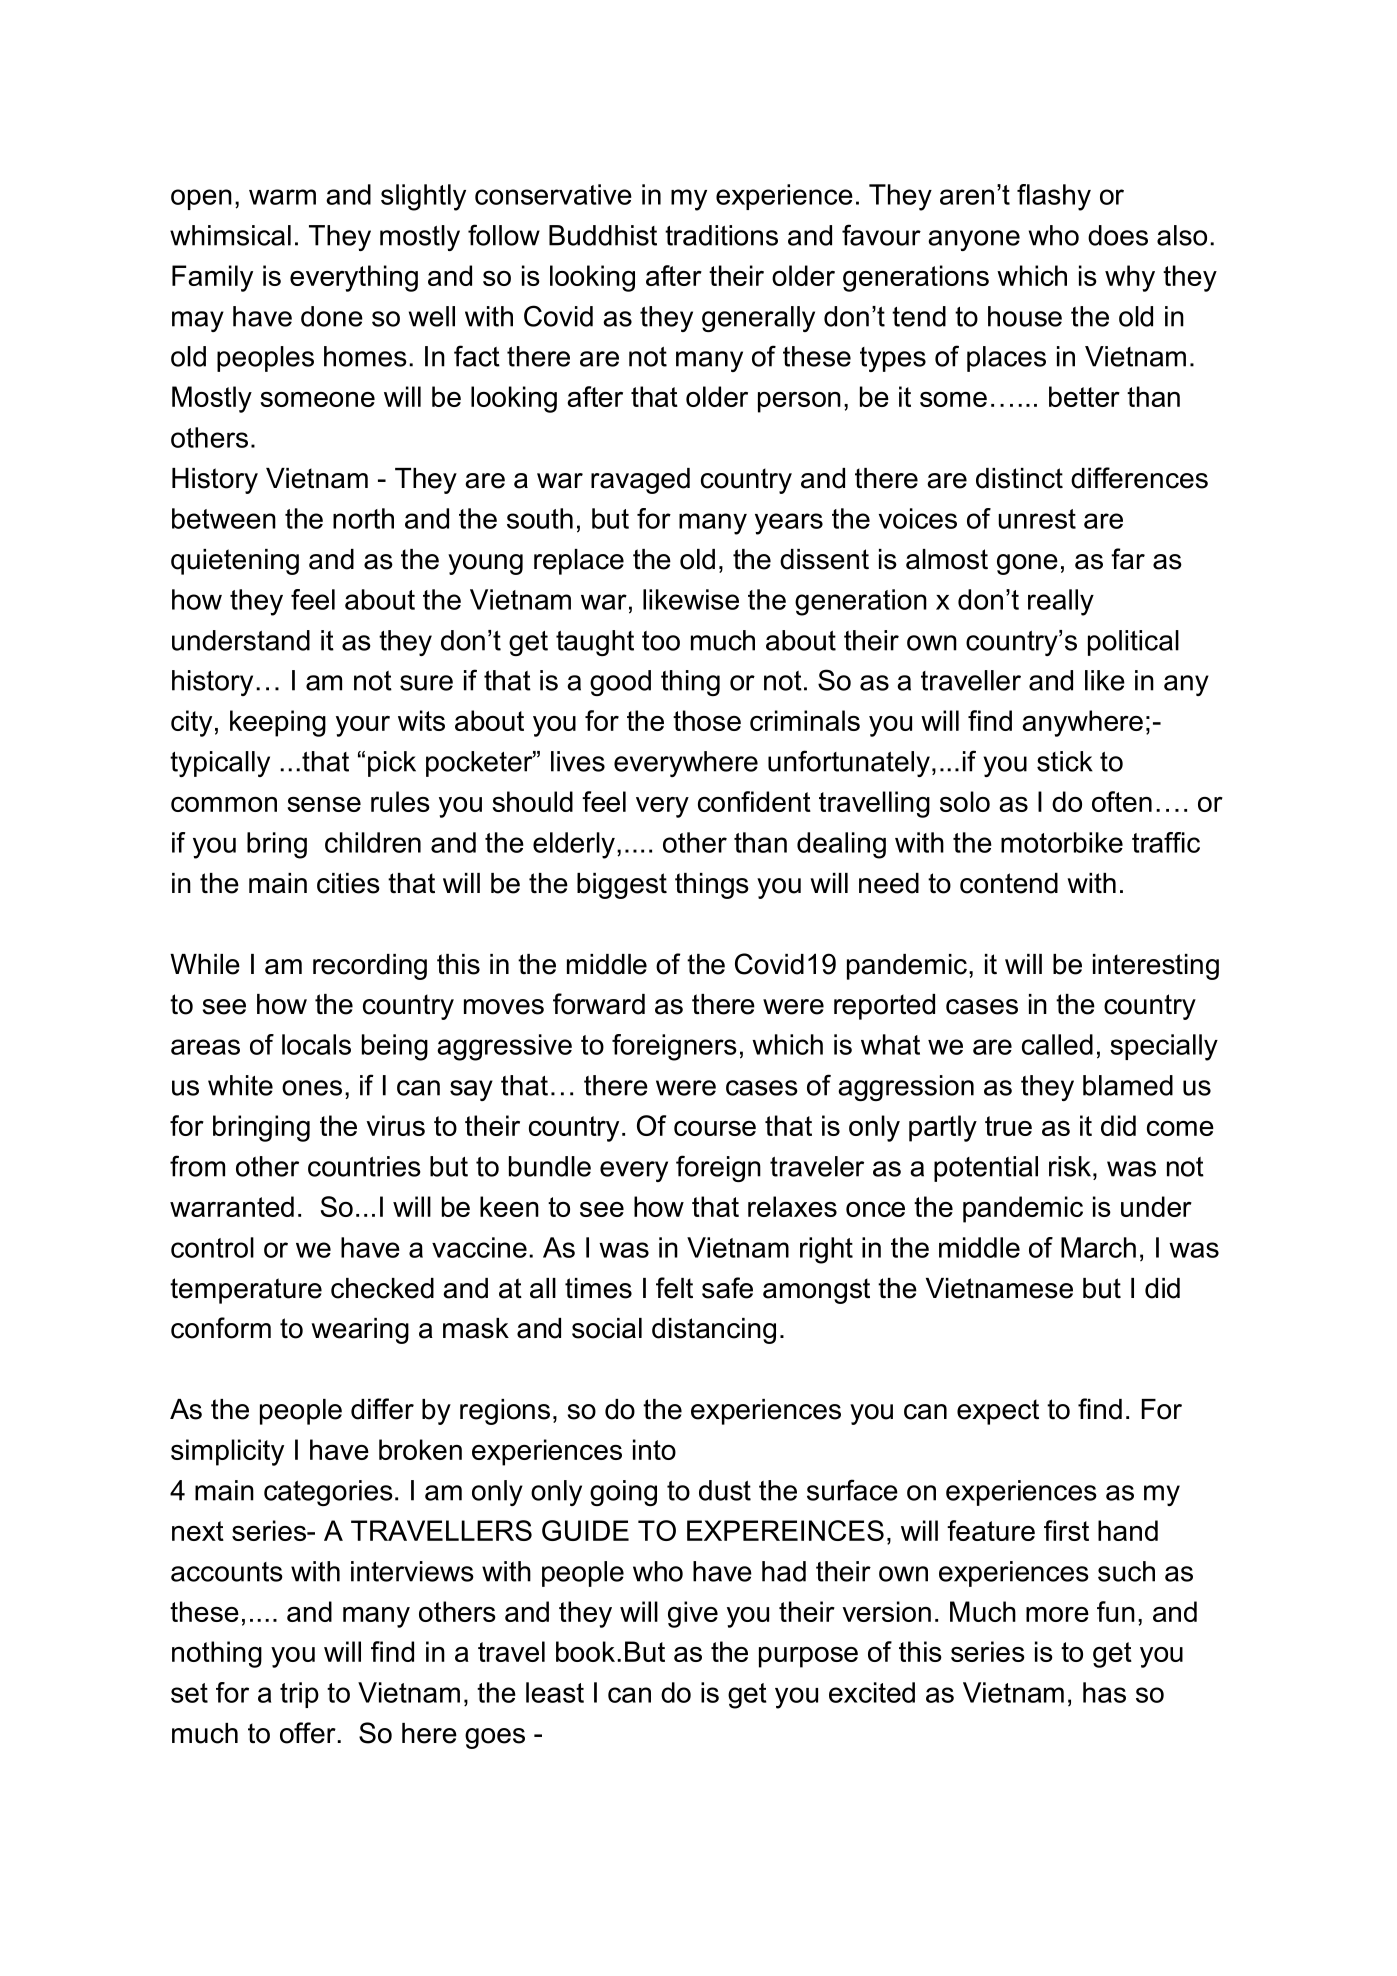  Describe the element at coordinates (1104, 1692) in the screenshot. I see `has` at that location.
